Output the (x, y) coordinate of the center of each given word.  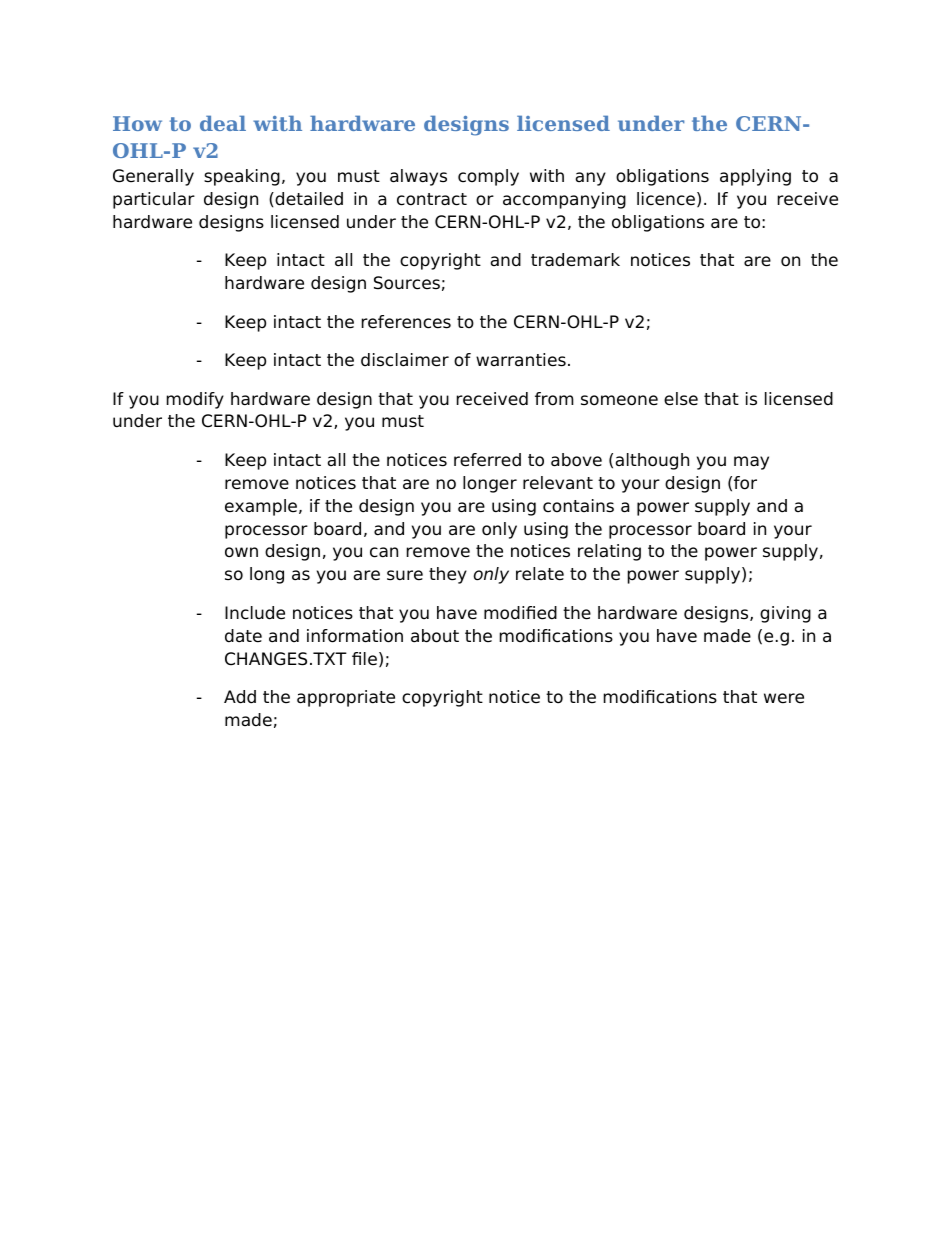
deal (223, 123)
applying (755, 177)
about (435, 636)
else (681, 399)
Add (240, 697)
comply (488, 177)
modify (195, 400)
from (554, 399)
